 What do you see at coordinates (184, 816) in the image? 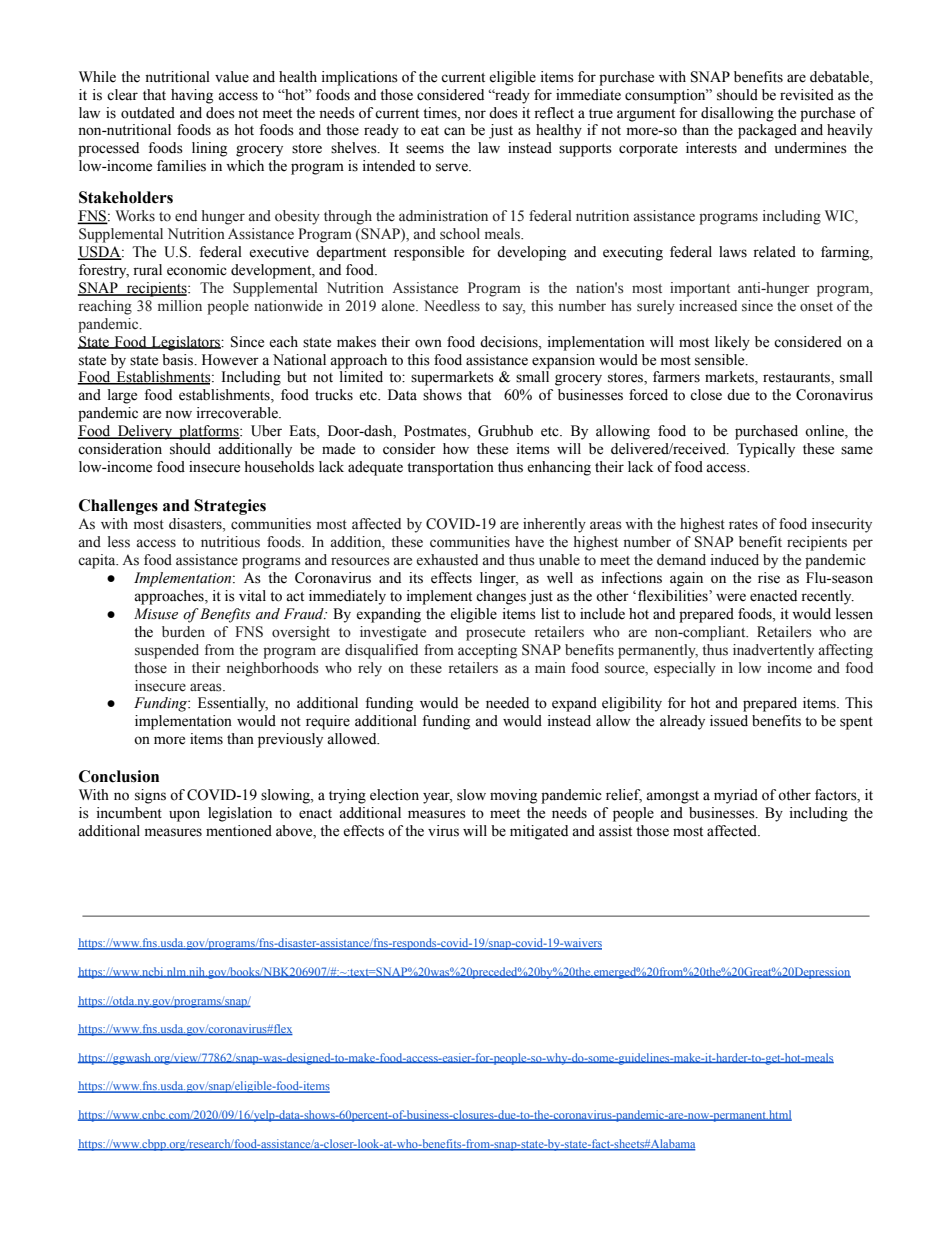
I see `upon` at bounding box center [184, 816].
